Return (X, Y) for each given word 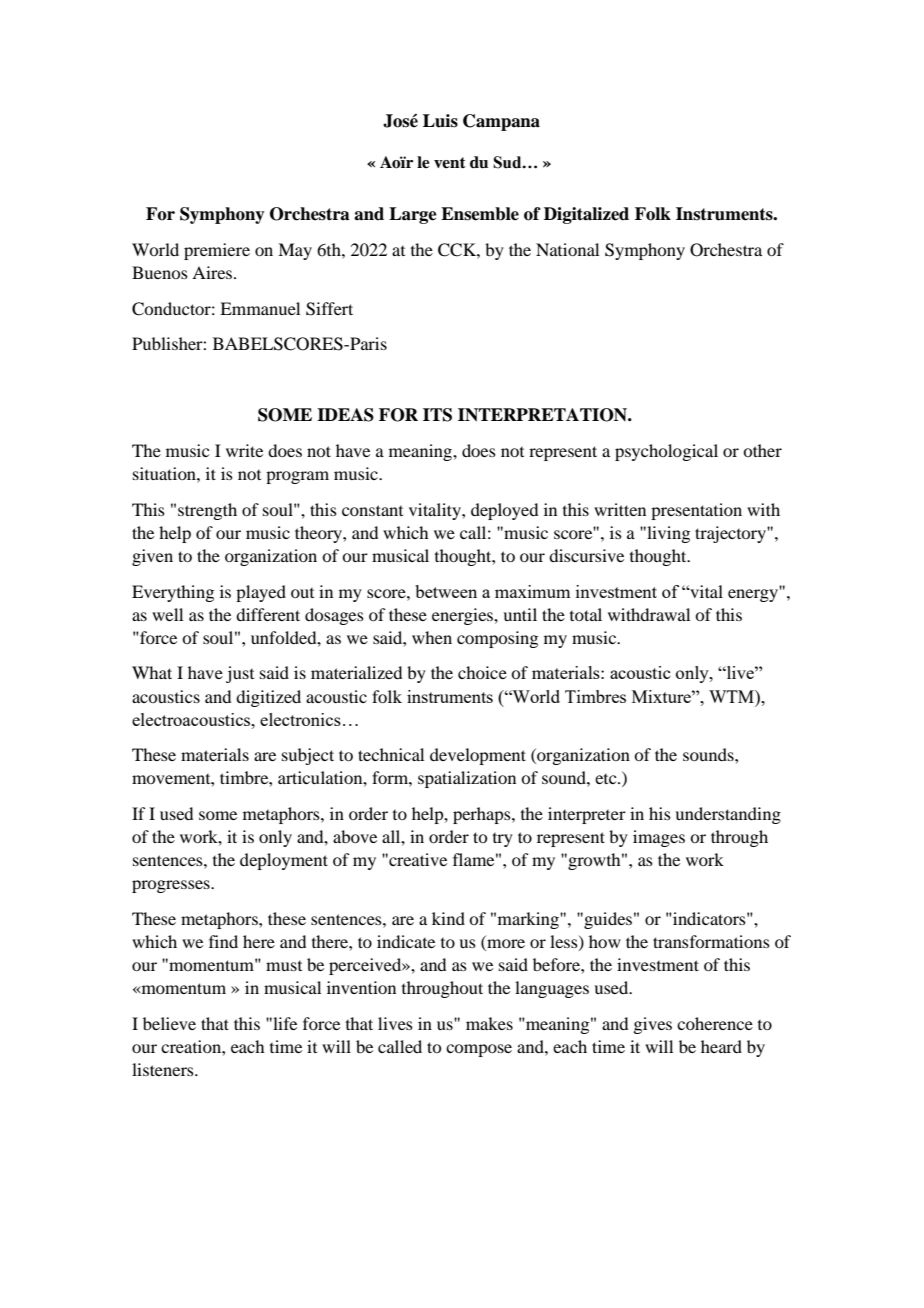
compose (479, 1050)
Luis (440, 121)
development (478, 756)
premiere (217, 251)
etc (607, 779)
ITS (437, 415)
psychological (666, 452)
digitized (268, 698)
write (244, 450)
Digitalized (586, 215)
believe (169, 1023)
